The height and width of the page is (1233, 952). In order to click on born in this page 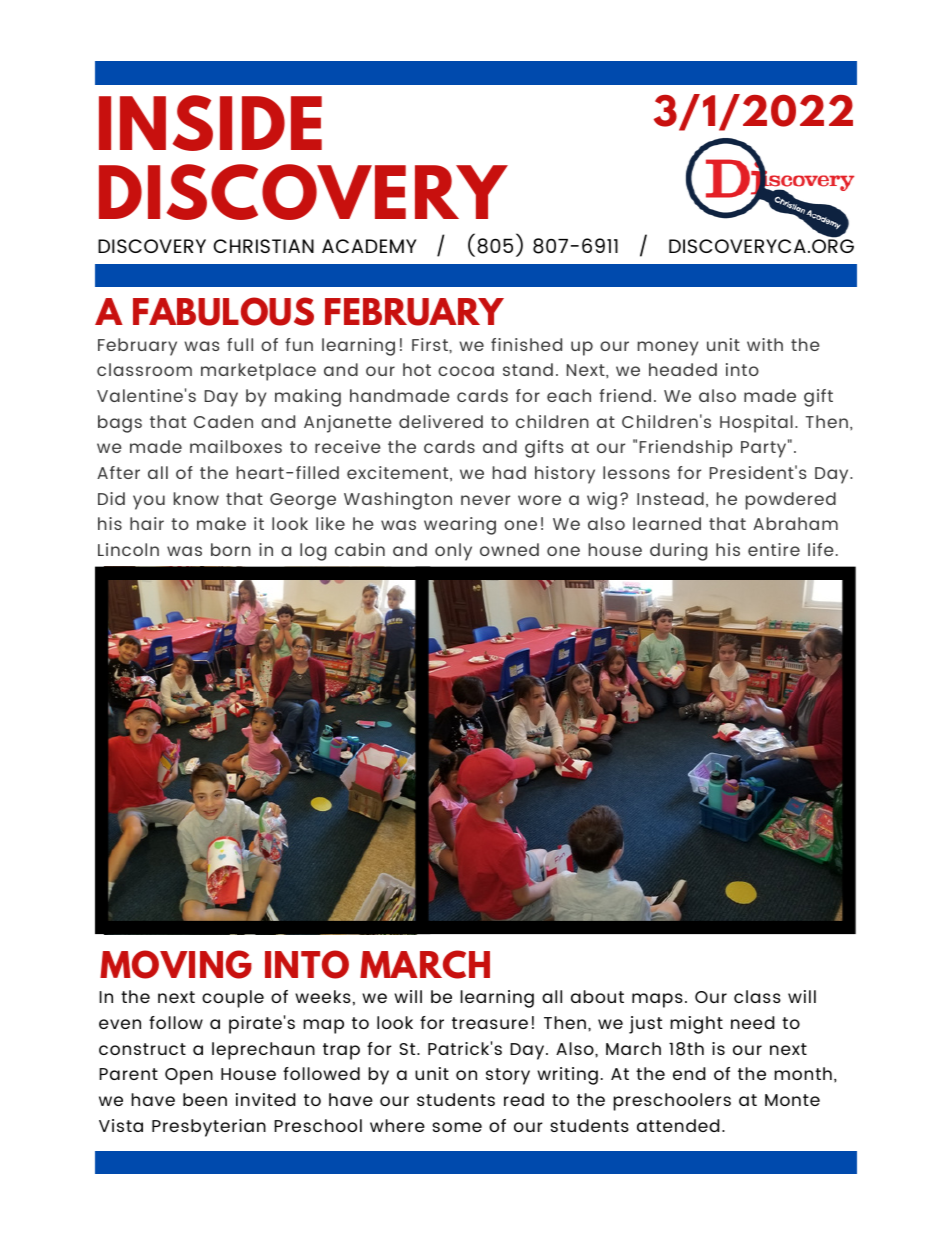, I will do `click(231, 549)`.
